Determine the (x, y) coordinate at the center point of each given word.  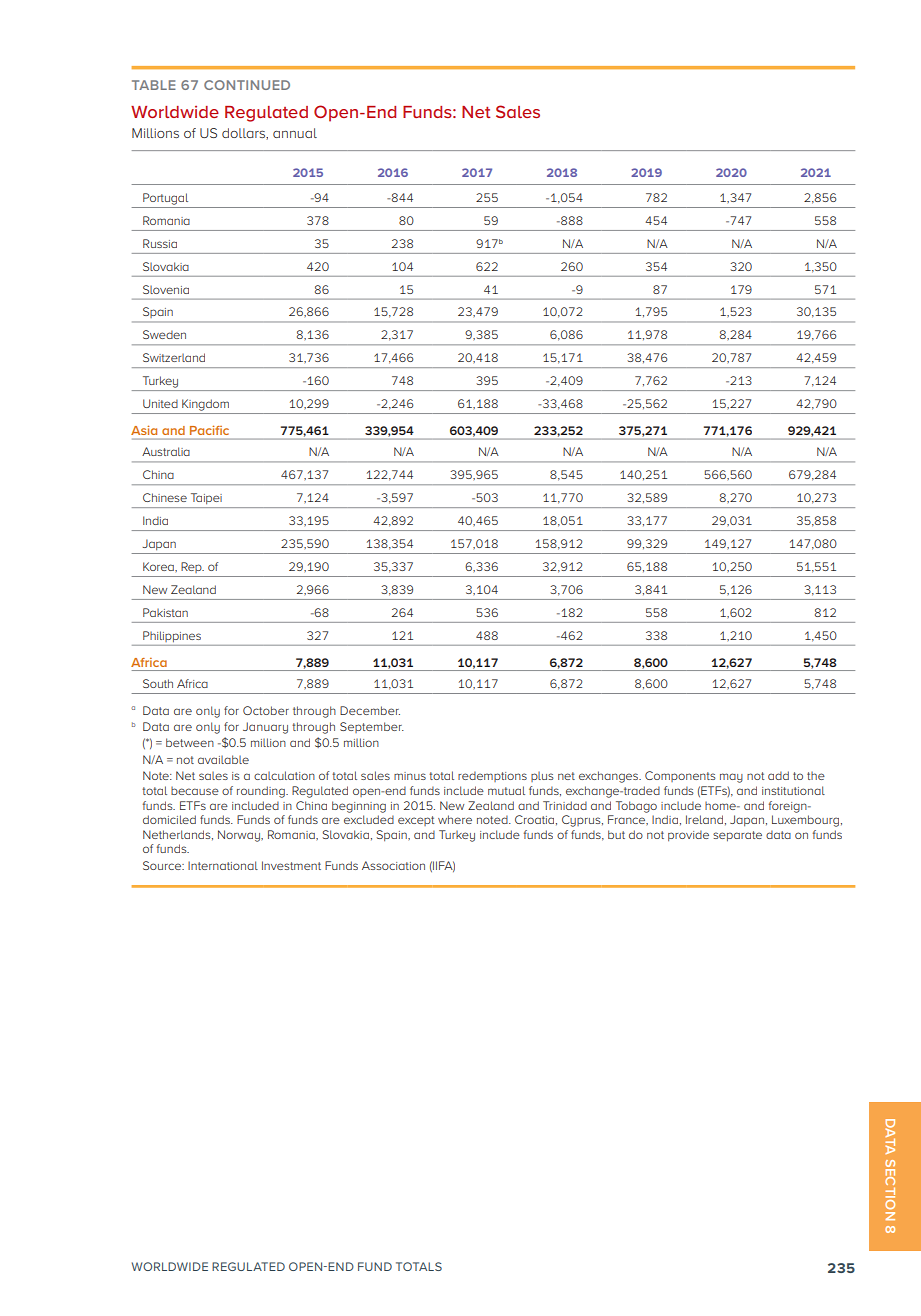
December (370, 710)
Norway (240, 836)
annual (295, 133)
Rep (192, 567)
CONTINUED (247, 85)
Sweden (164, 334)
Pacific (209, 430)
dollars (244, 134)
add (778, 775)
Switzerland (174, 357)
